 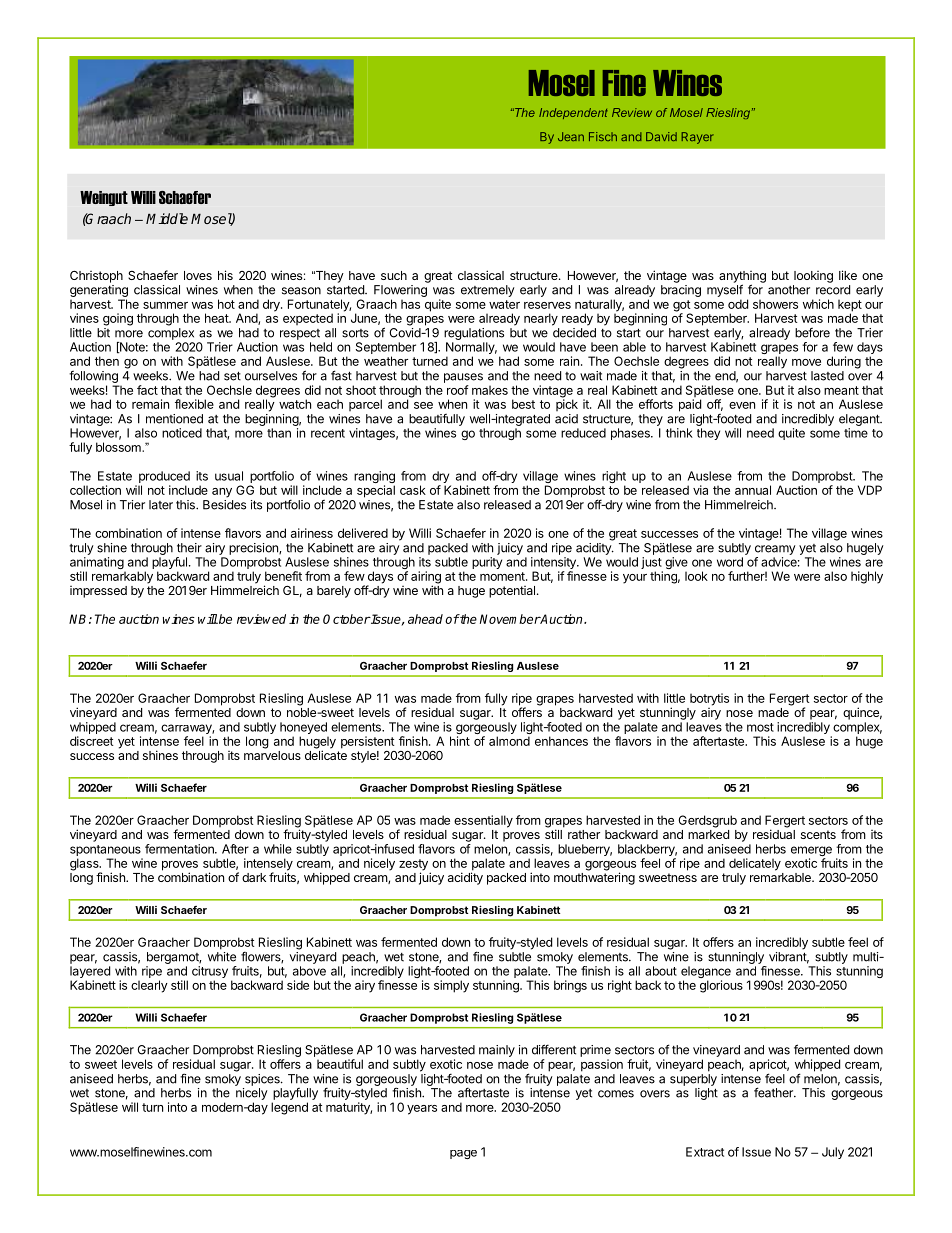 What do you see at coordinates (730, 562) in the screenshot?
I see `word` at bounding box center [730, 562].
